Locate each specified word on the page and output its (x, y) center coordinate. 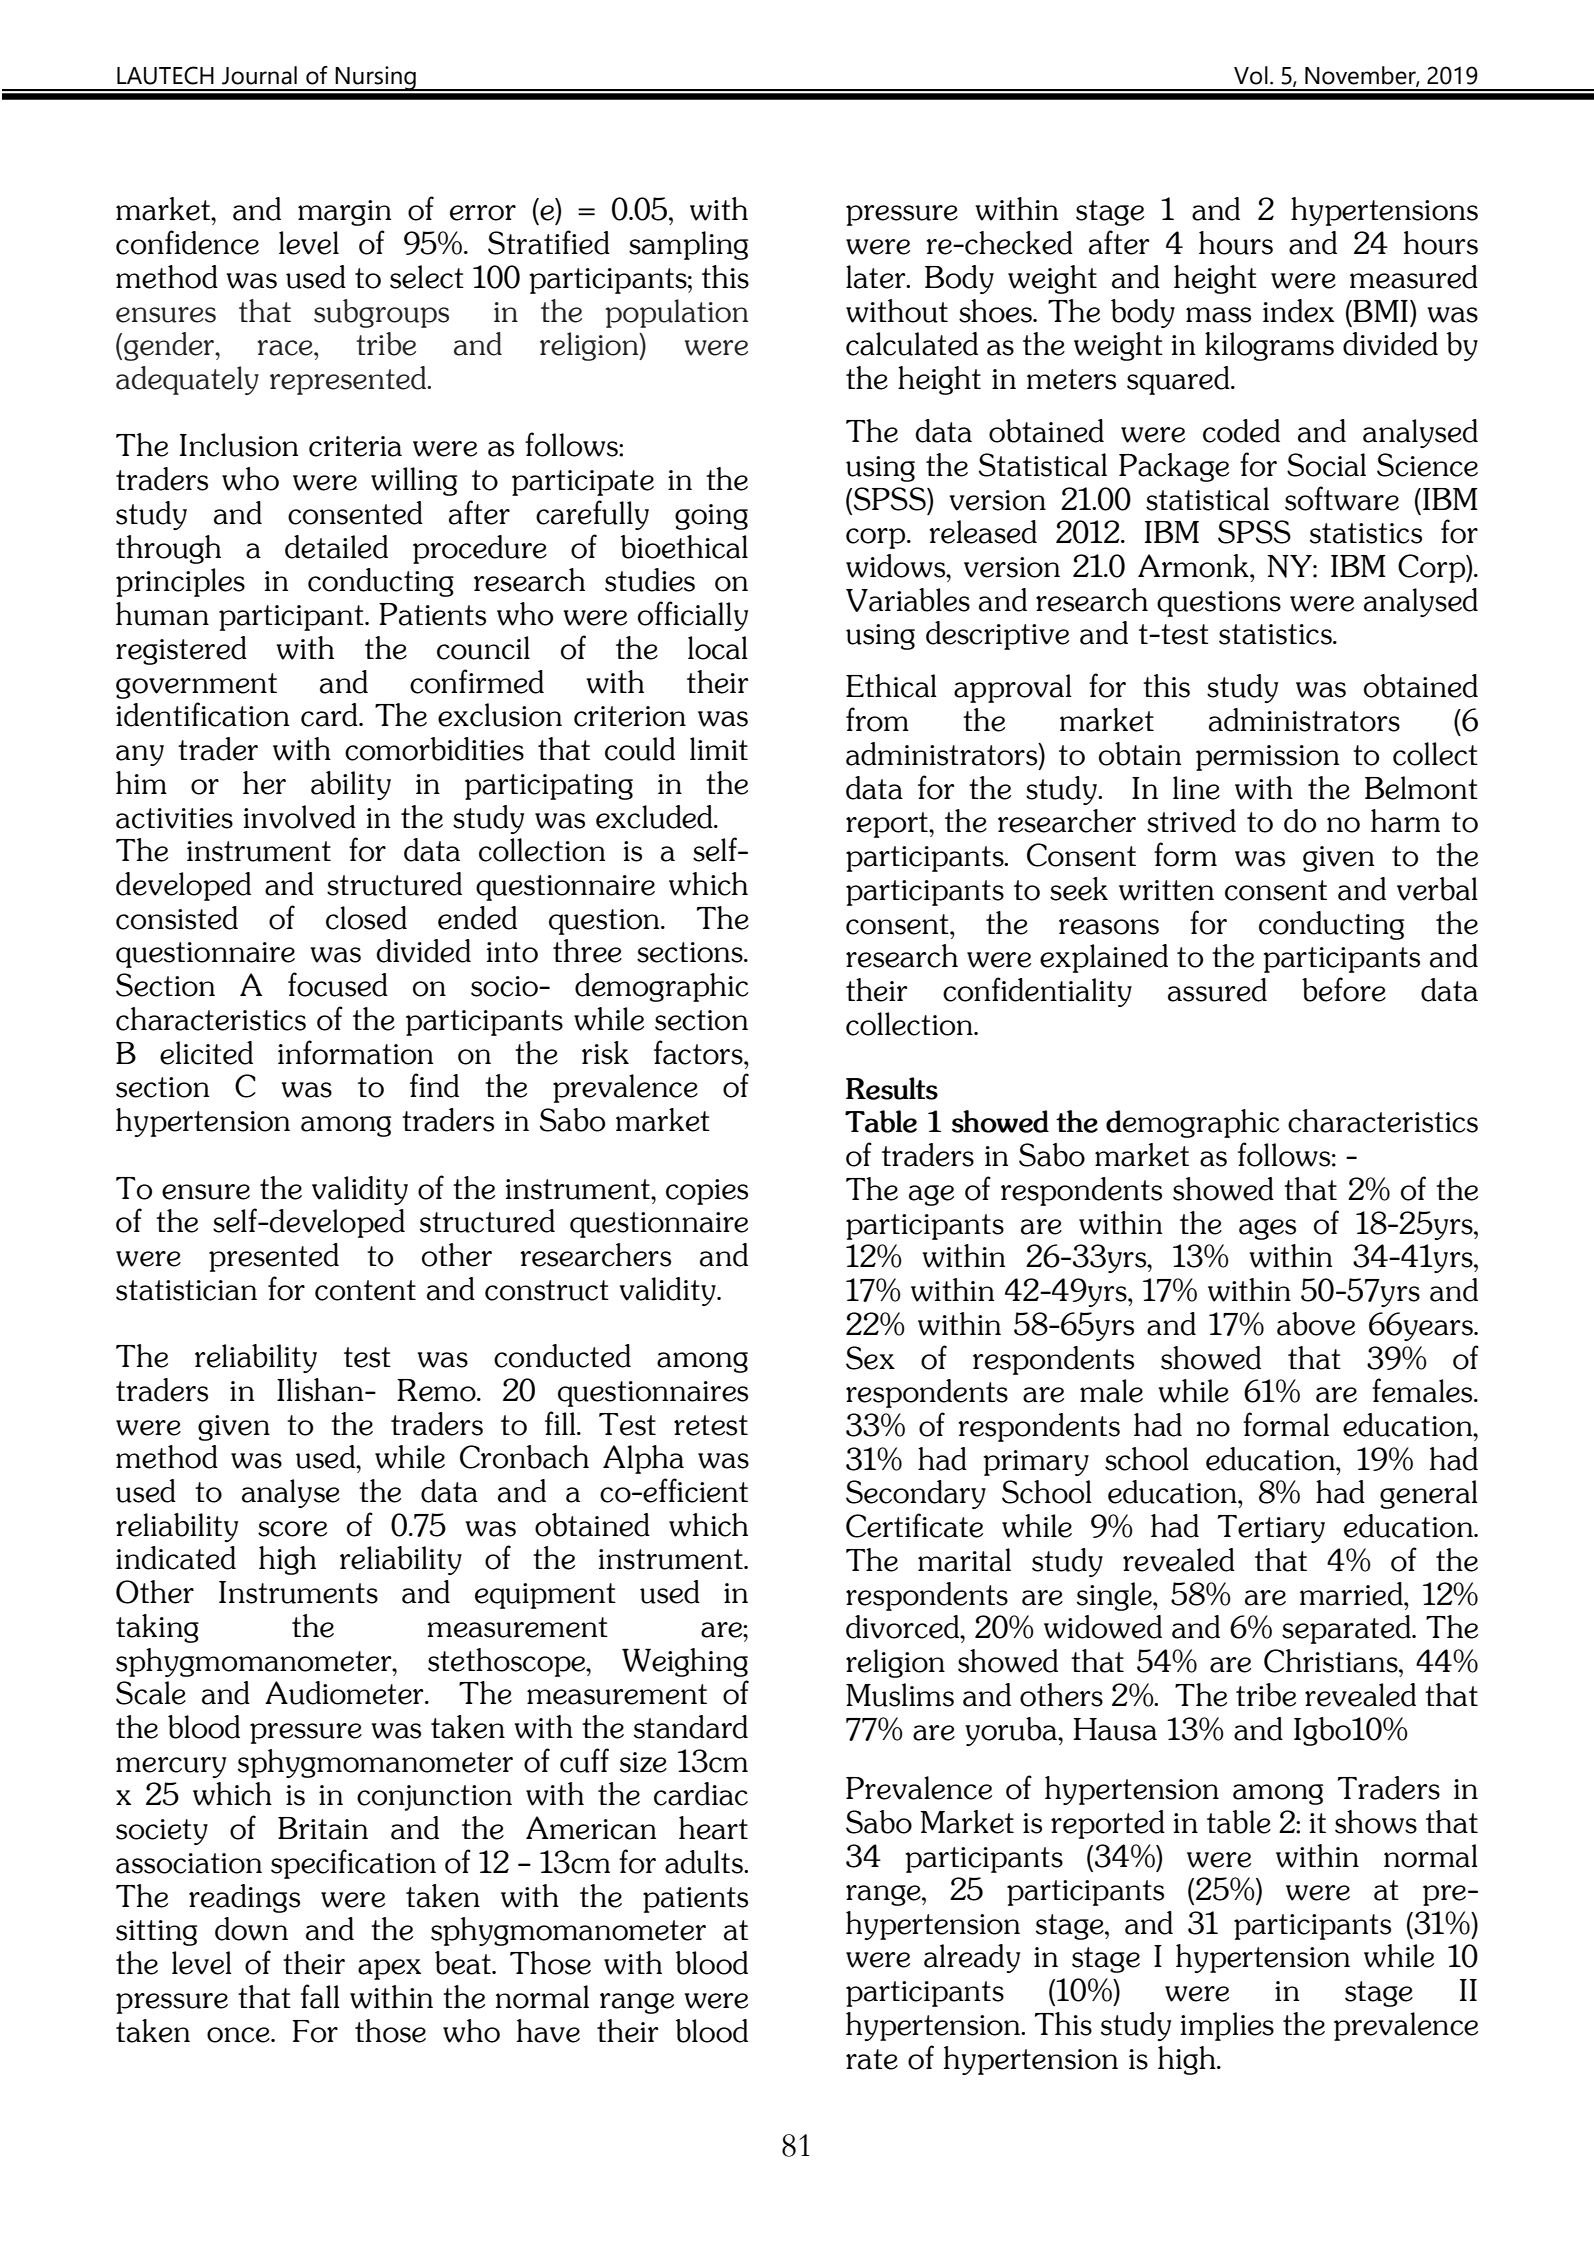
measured (1414, 277)
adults (705, 1862)
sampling (688, 245)
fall (320, 1996)
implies (1227, 2026)
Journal (259, 75)
